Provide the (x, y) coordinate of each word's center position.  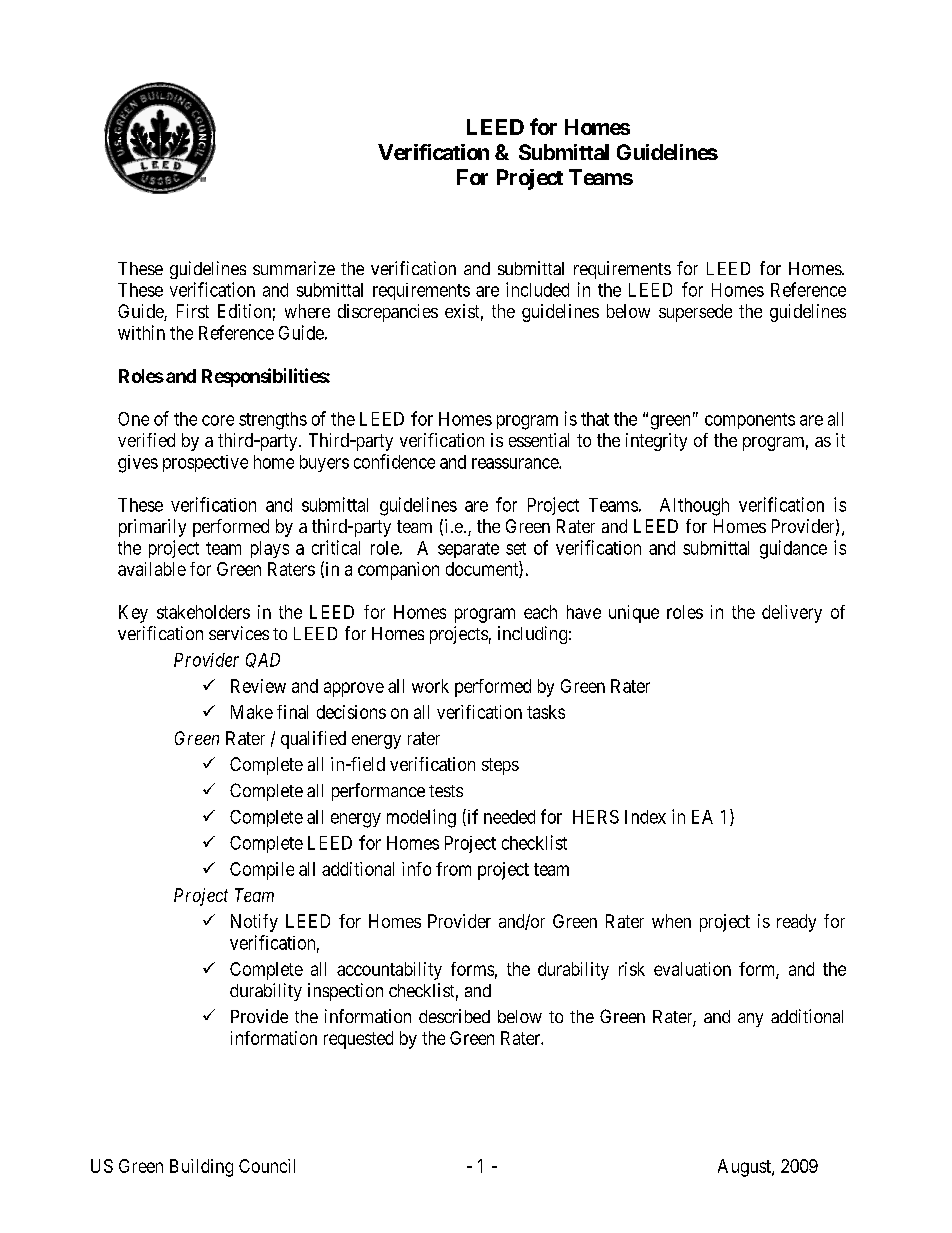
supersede (695, 313)
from (453, 869)
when (671, 921)
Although (694, 507)
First (193, 311)
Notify (254, 923)
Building (201, 1168)
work (430, 686)
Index (645, 817)
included (537, 289)
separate (468, 550)
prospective (205, 463)
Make (252, 712)
